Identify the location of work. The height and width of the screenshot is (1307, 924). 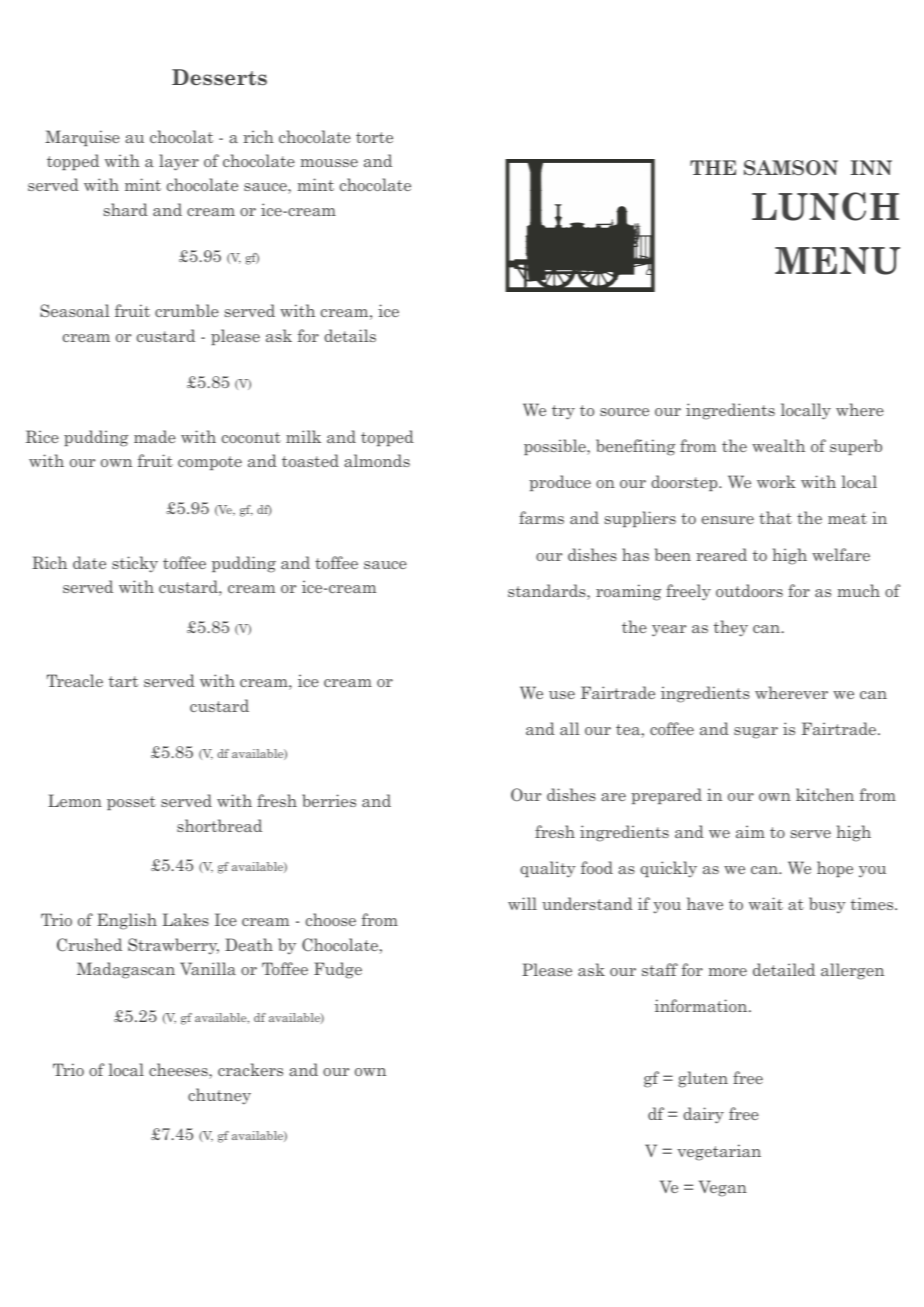
(776, 481).
